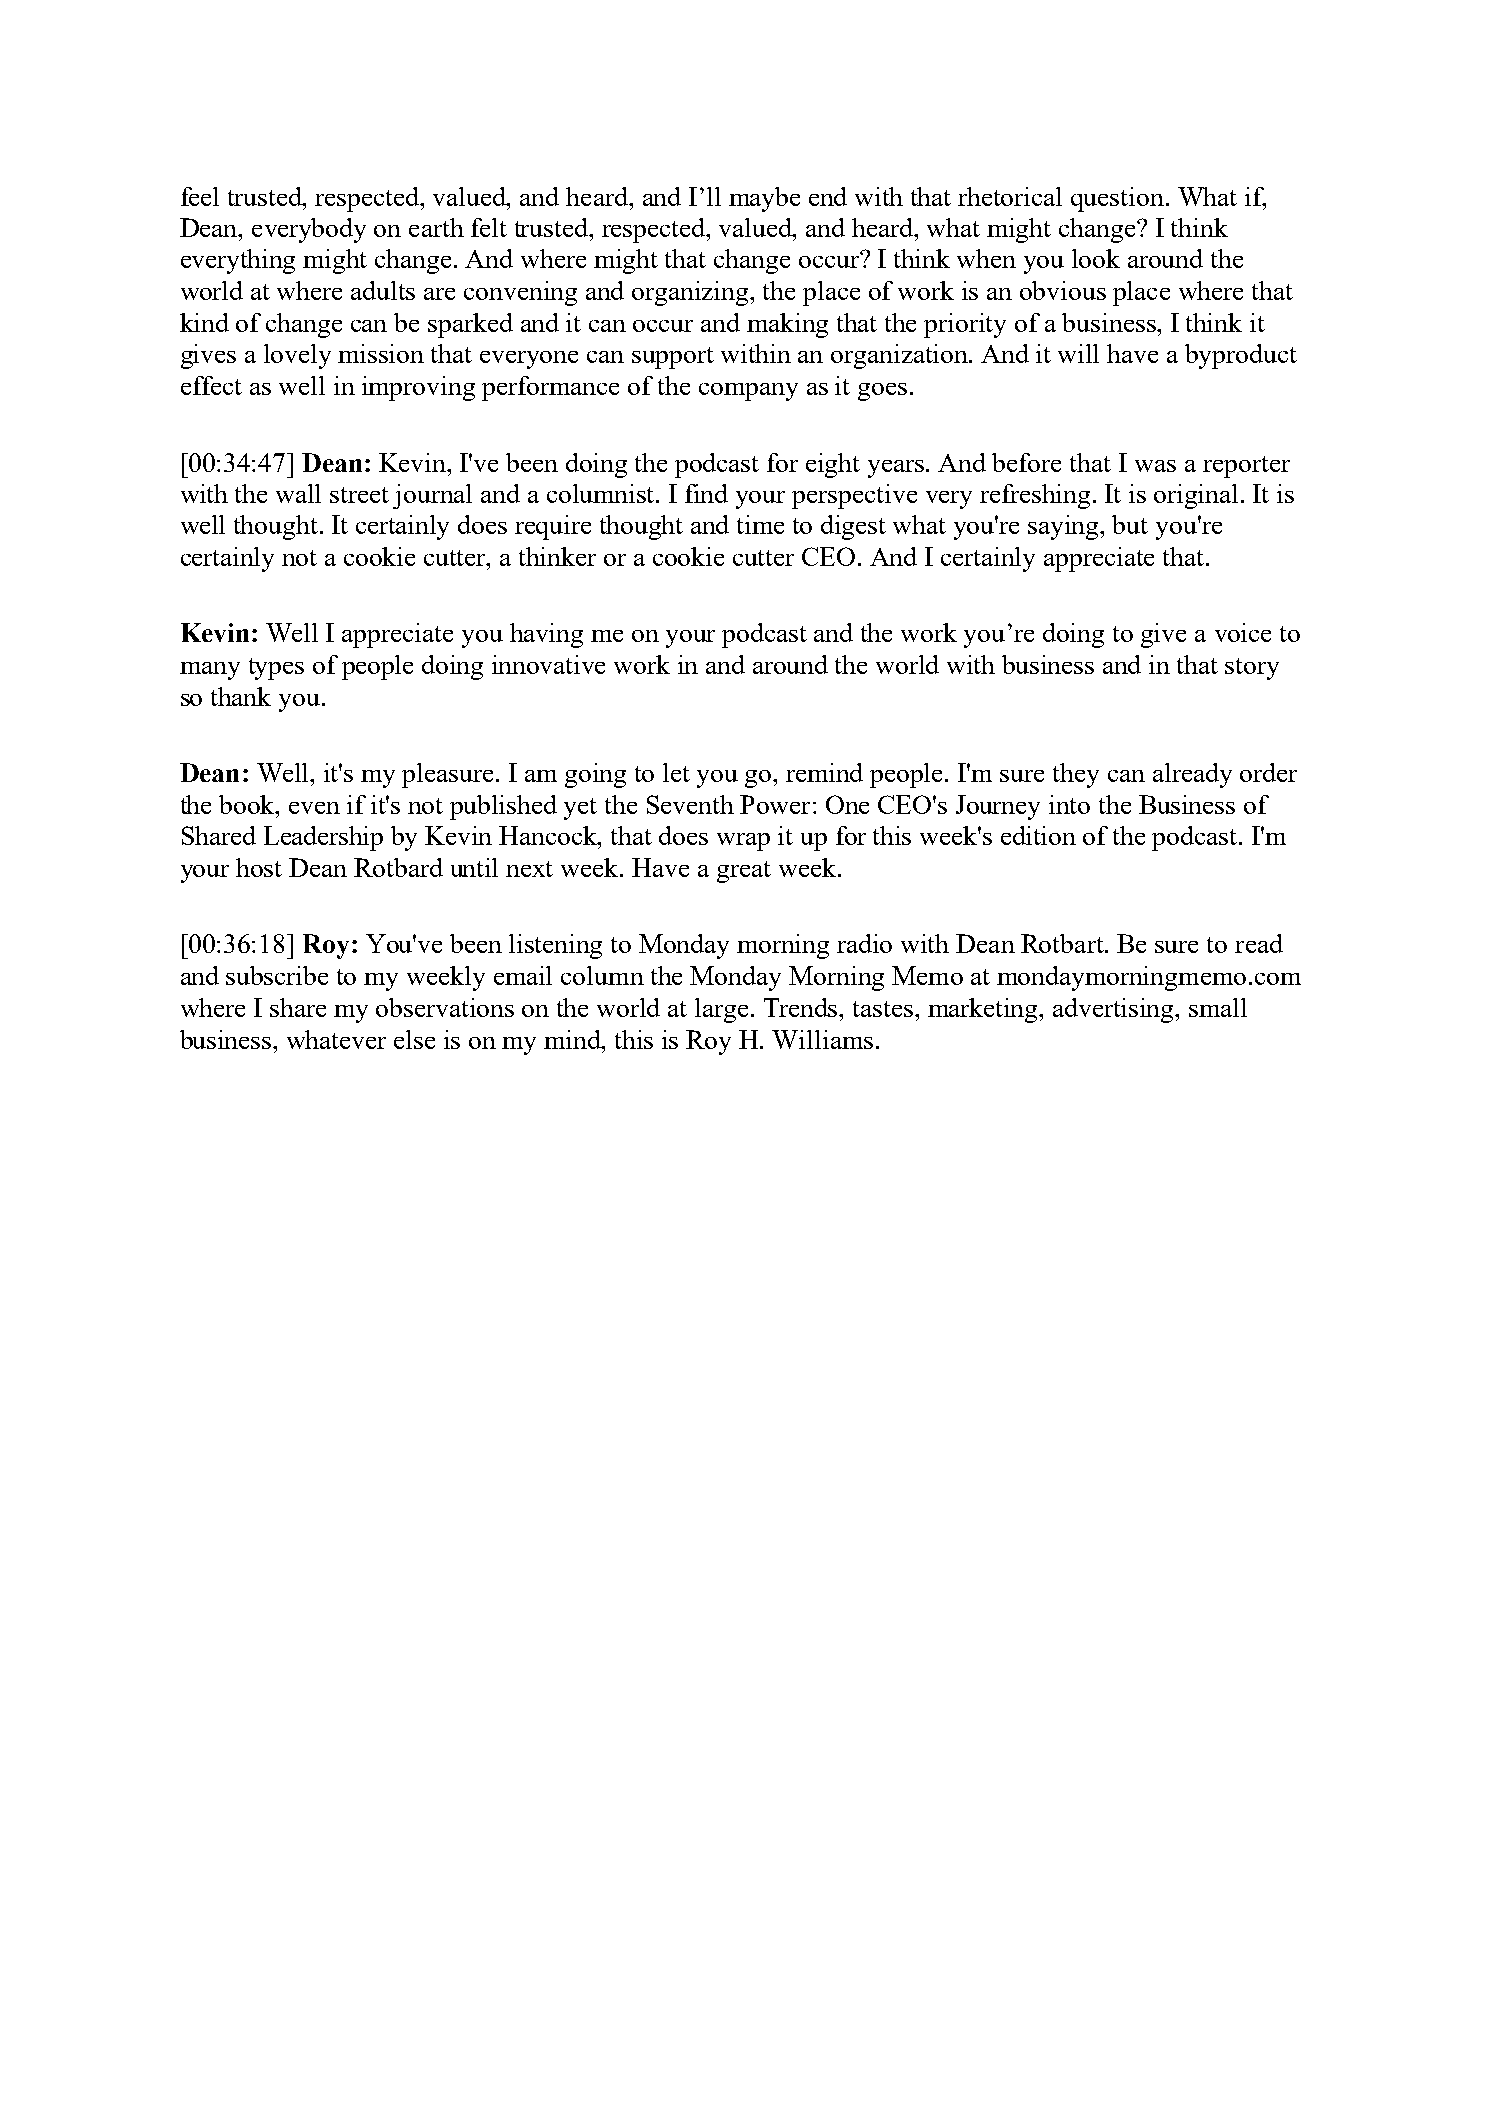  Describe the element at coordinates (764, 199) in the page. I see `maybe` at that location.
